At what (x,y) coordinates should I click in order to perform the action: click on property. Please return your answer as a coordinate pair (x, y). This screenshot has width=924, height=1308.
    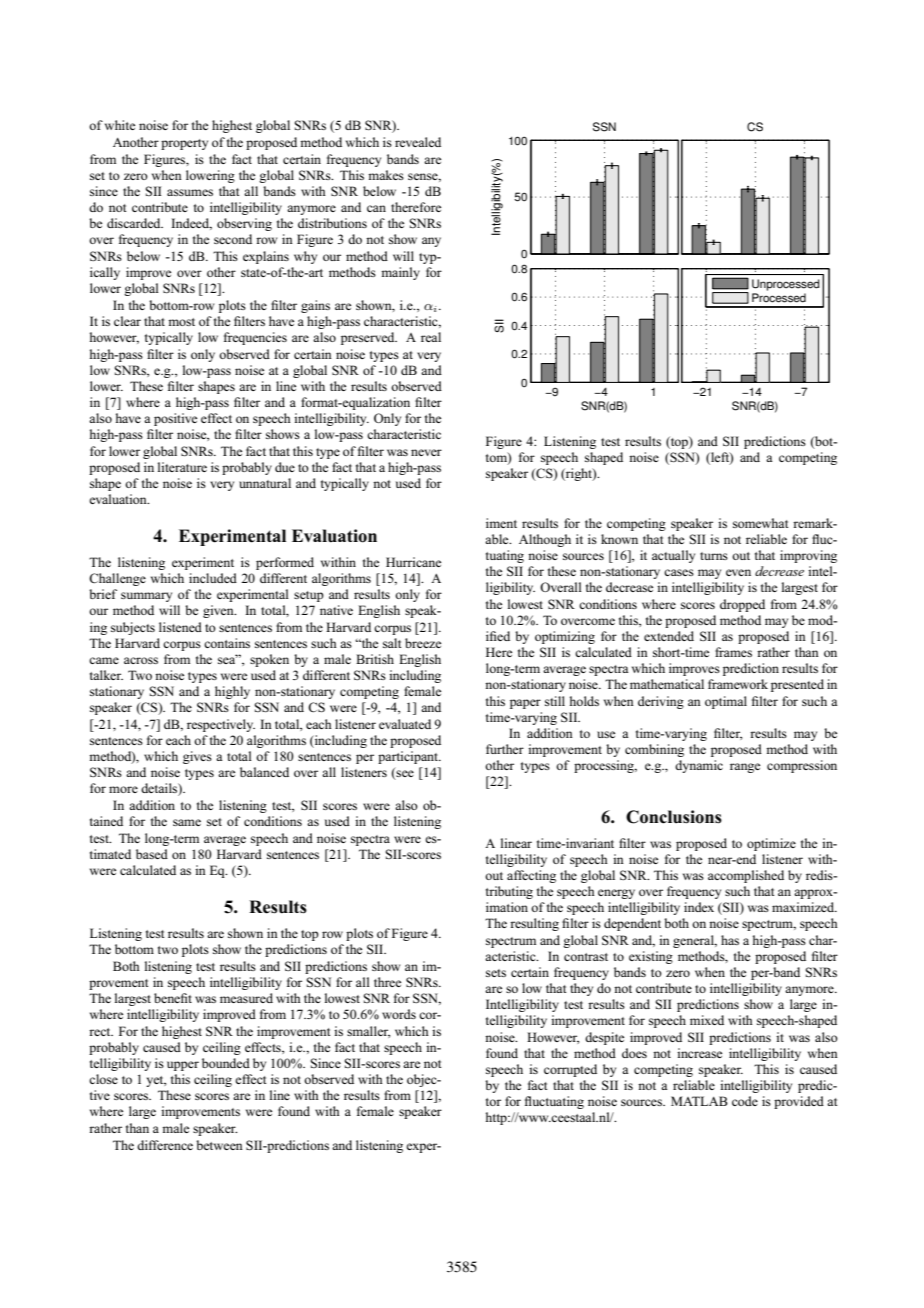
    Looking at the image, I should click on (184, 144).
